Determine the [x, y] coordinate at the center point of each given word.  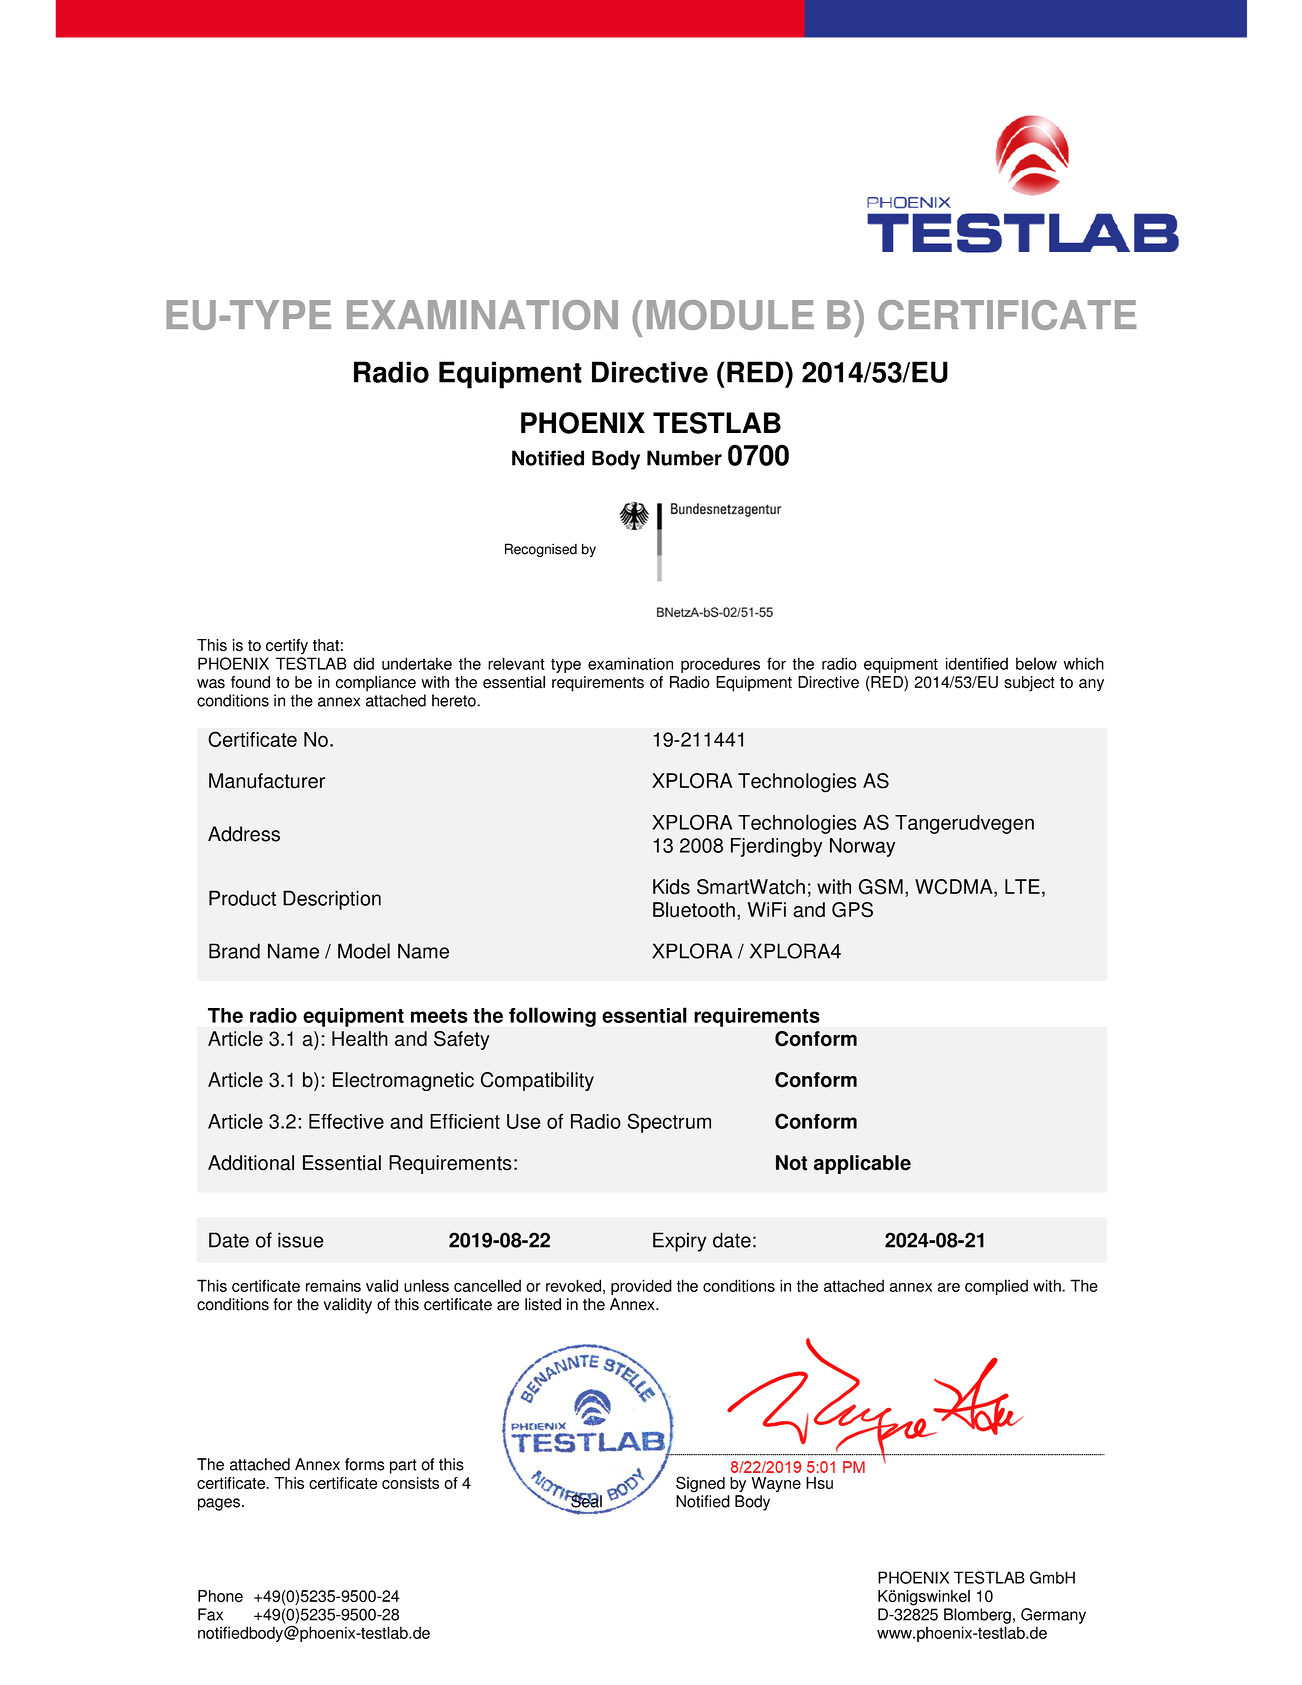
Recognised [541, 550]
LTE [1022, 886]
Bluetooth [694, 910]
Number [684, 458]
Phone [220, 1596]
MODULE [730, 315]
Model [364, 951]
